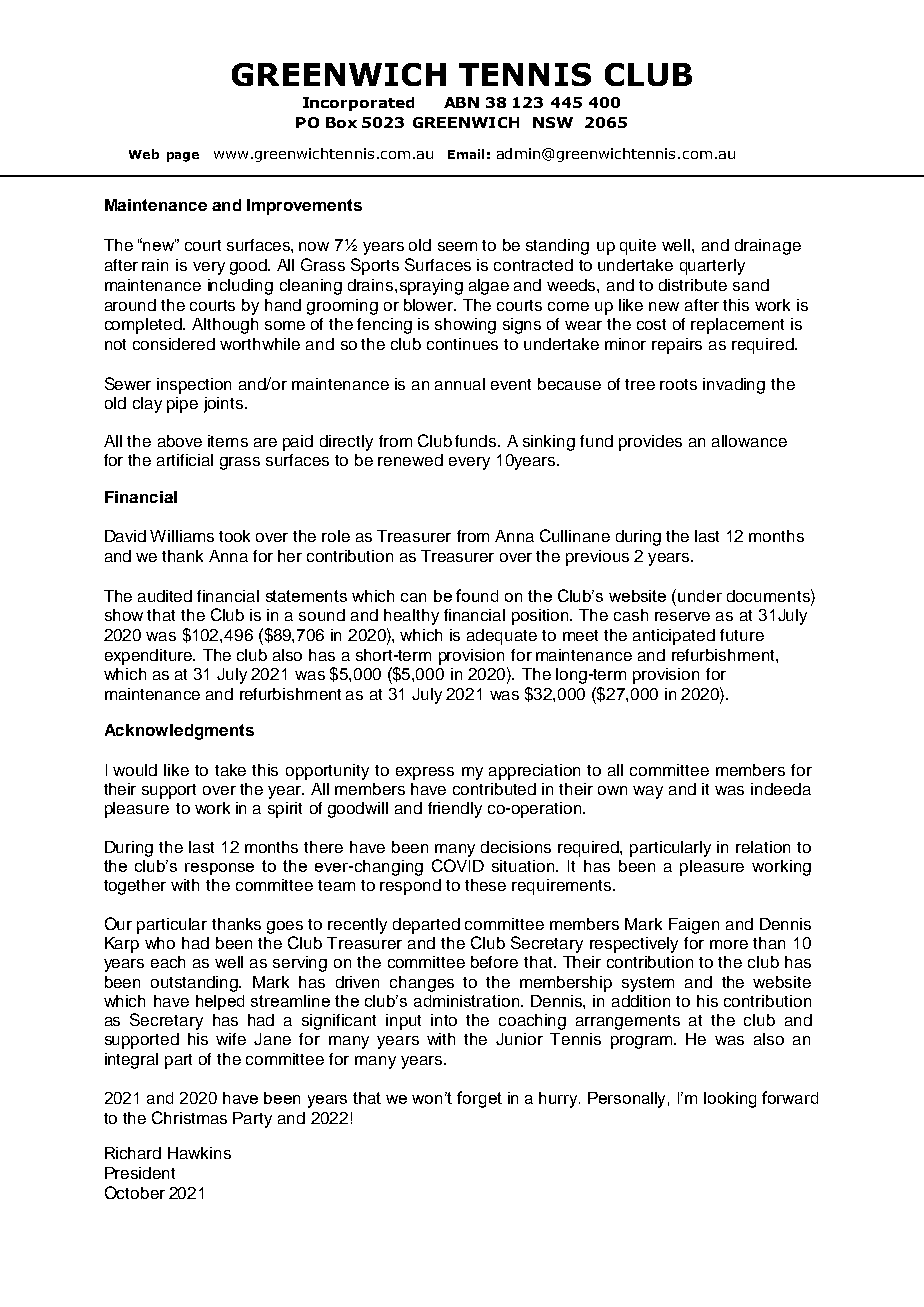 The height and width of the screenshot is (1307, 924). I want to click on expenditure, so click(149, 657).
